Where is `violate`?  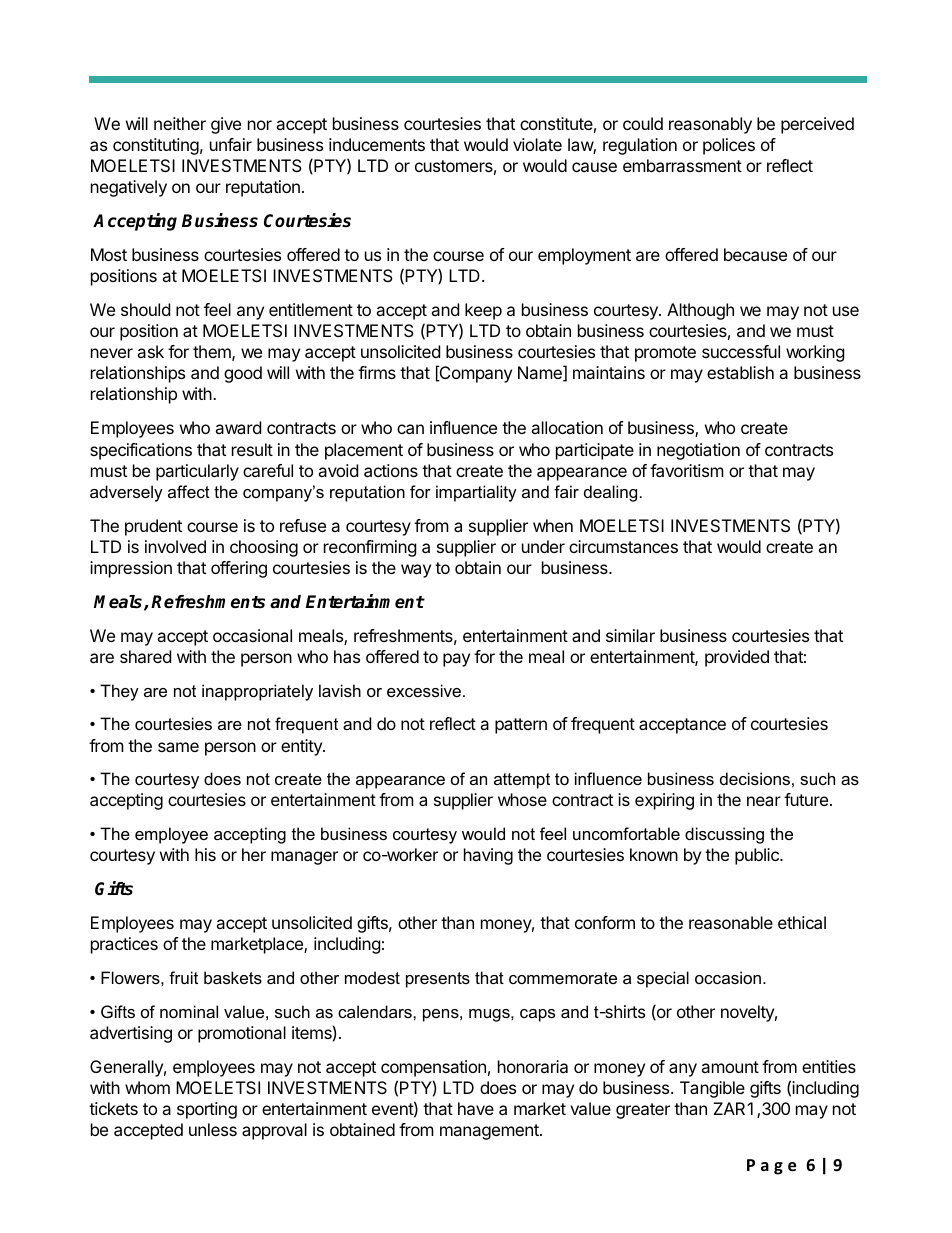 violate is located at coordinates (537, 144).
